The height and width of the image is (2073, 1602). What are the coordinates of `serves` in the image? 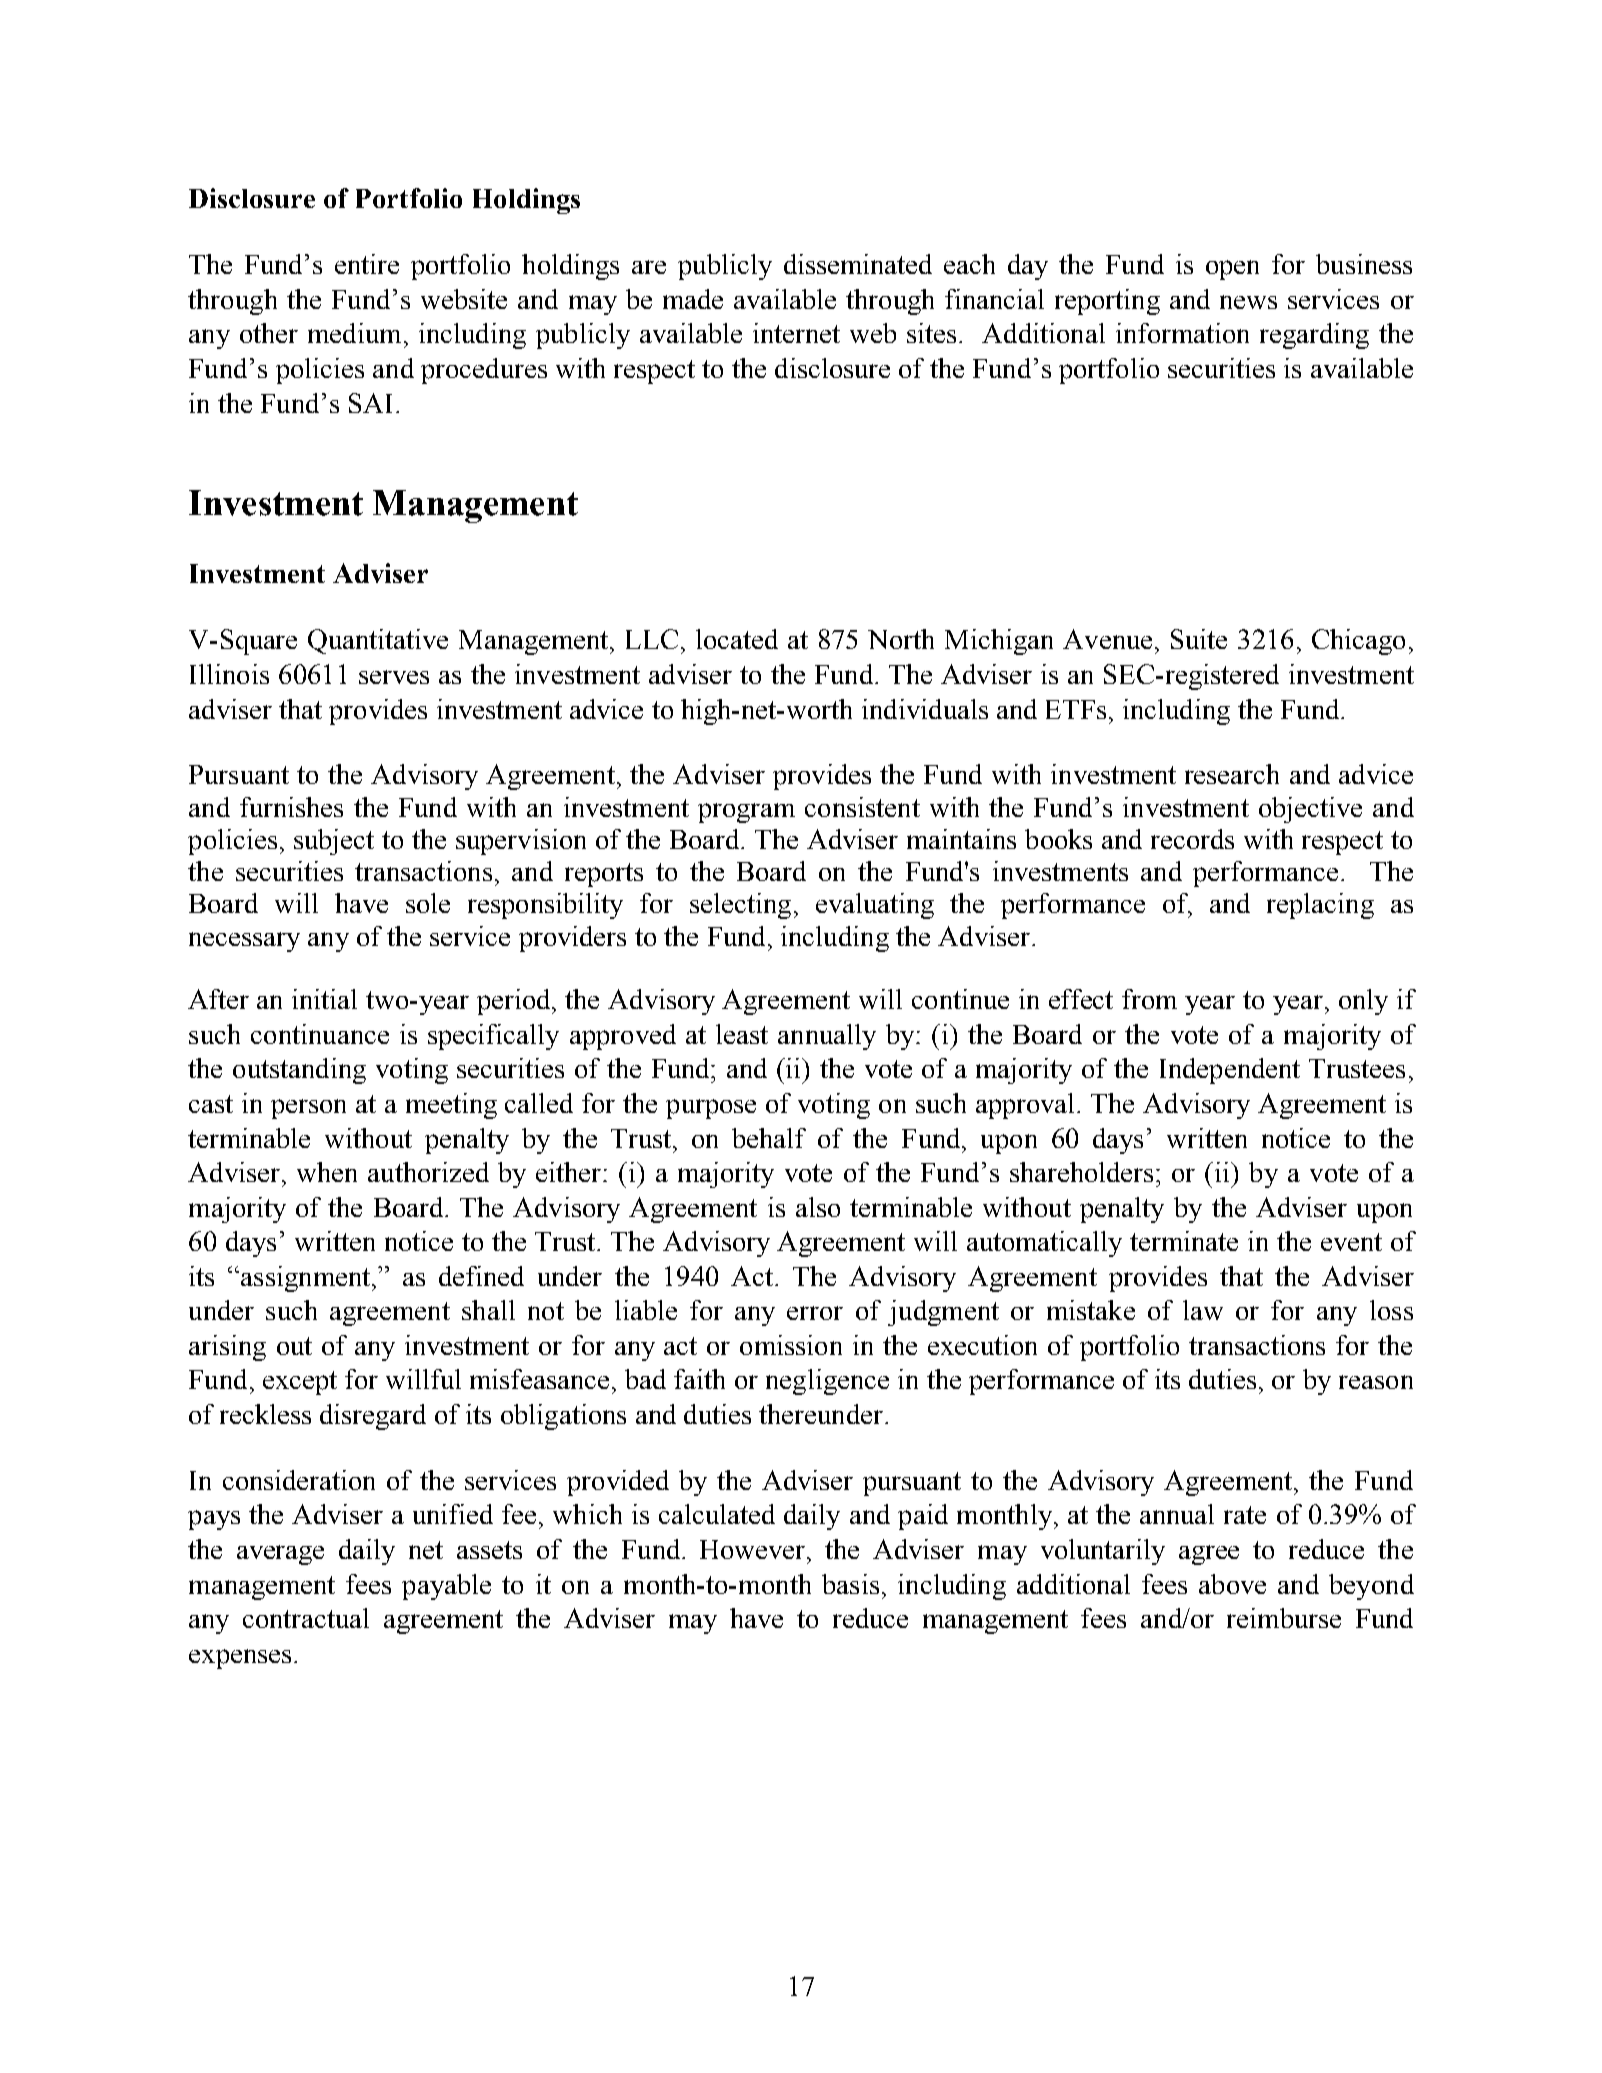 It's located at (394, 677).
